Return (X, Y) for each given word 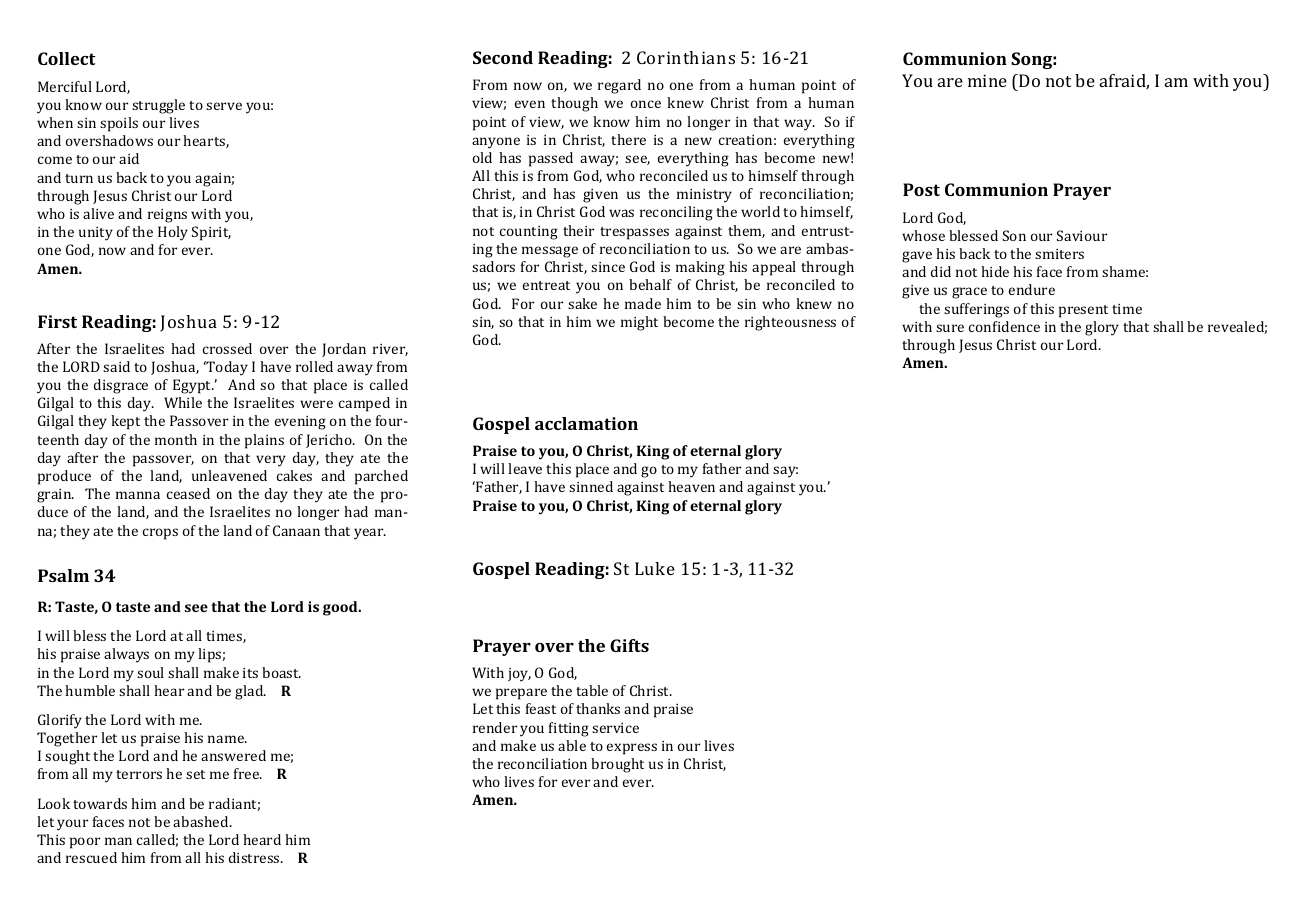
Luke (655, 568)
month (176, 439)
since (608, 267)
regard (619, 86)
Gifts (629, 645)
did (941, 271)
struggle (158, 106)
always (126, 655)
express (632, 749)
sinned (591, 486)
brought (617, 765)
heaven (691, 486)
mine (987, 80)
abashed (202, 821)
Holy (173, 233)
